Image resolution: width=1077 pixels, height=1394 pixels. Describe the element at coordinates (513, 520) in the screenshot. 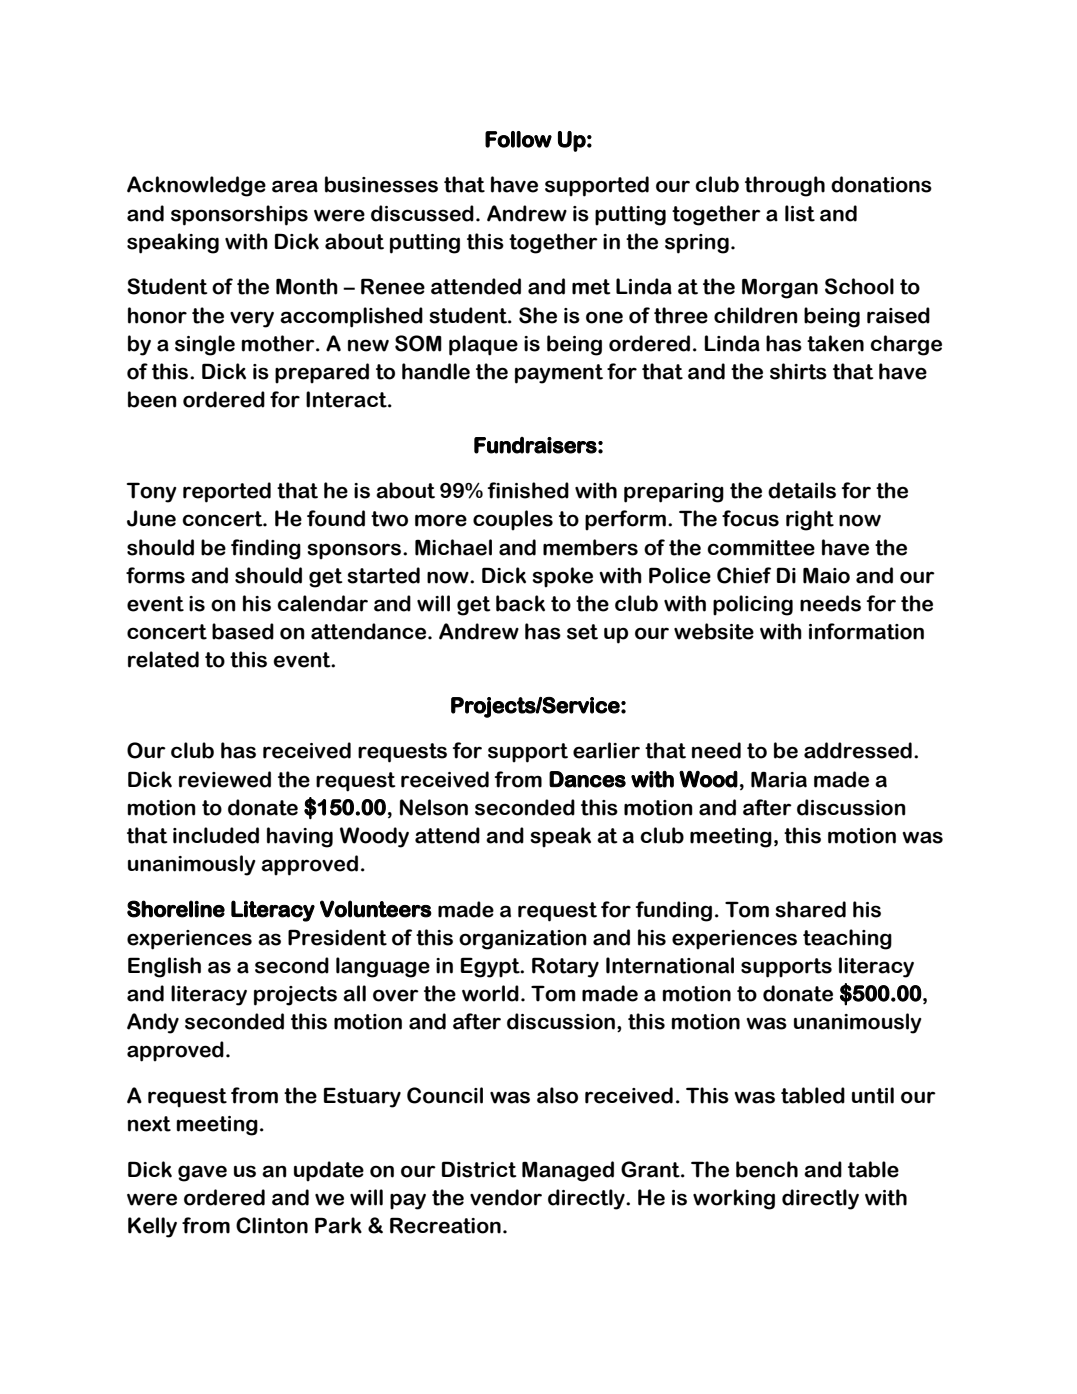

I see `couples` at that location.
